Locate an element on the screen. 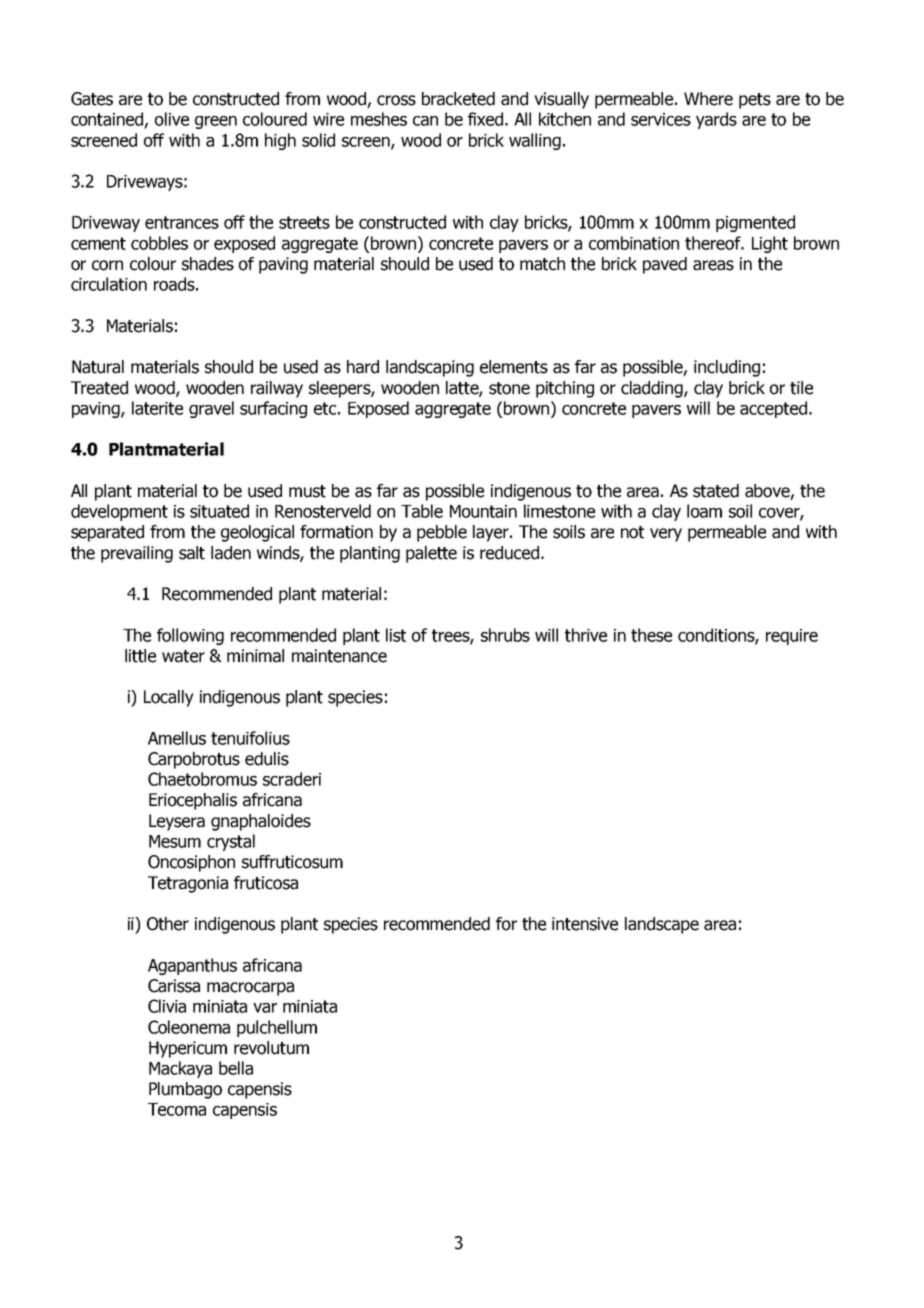 The width and height of the screenshot is (924, 1308). bracketed is located at coordinates (458, 99).
